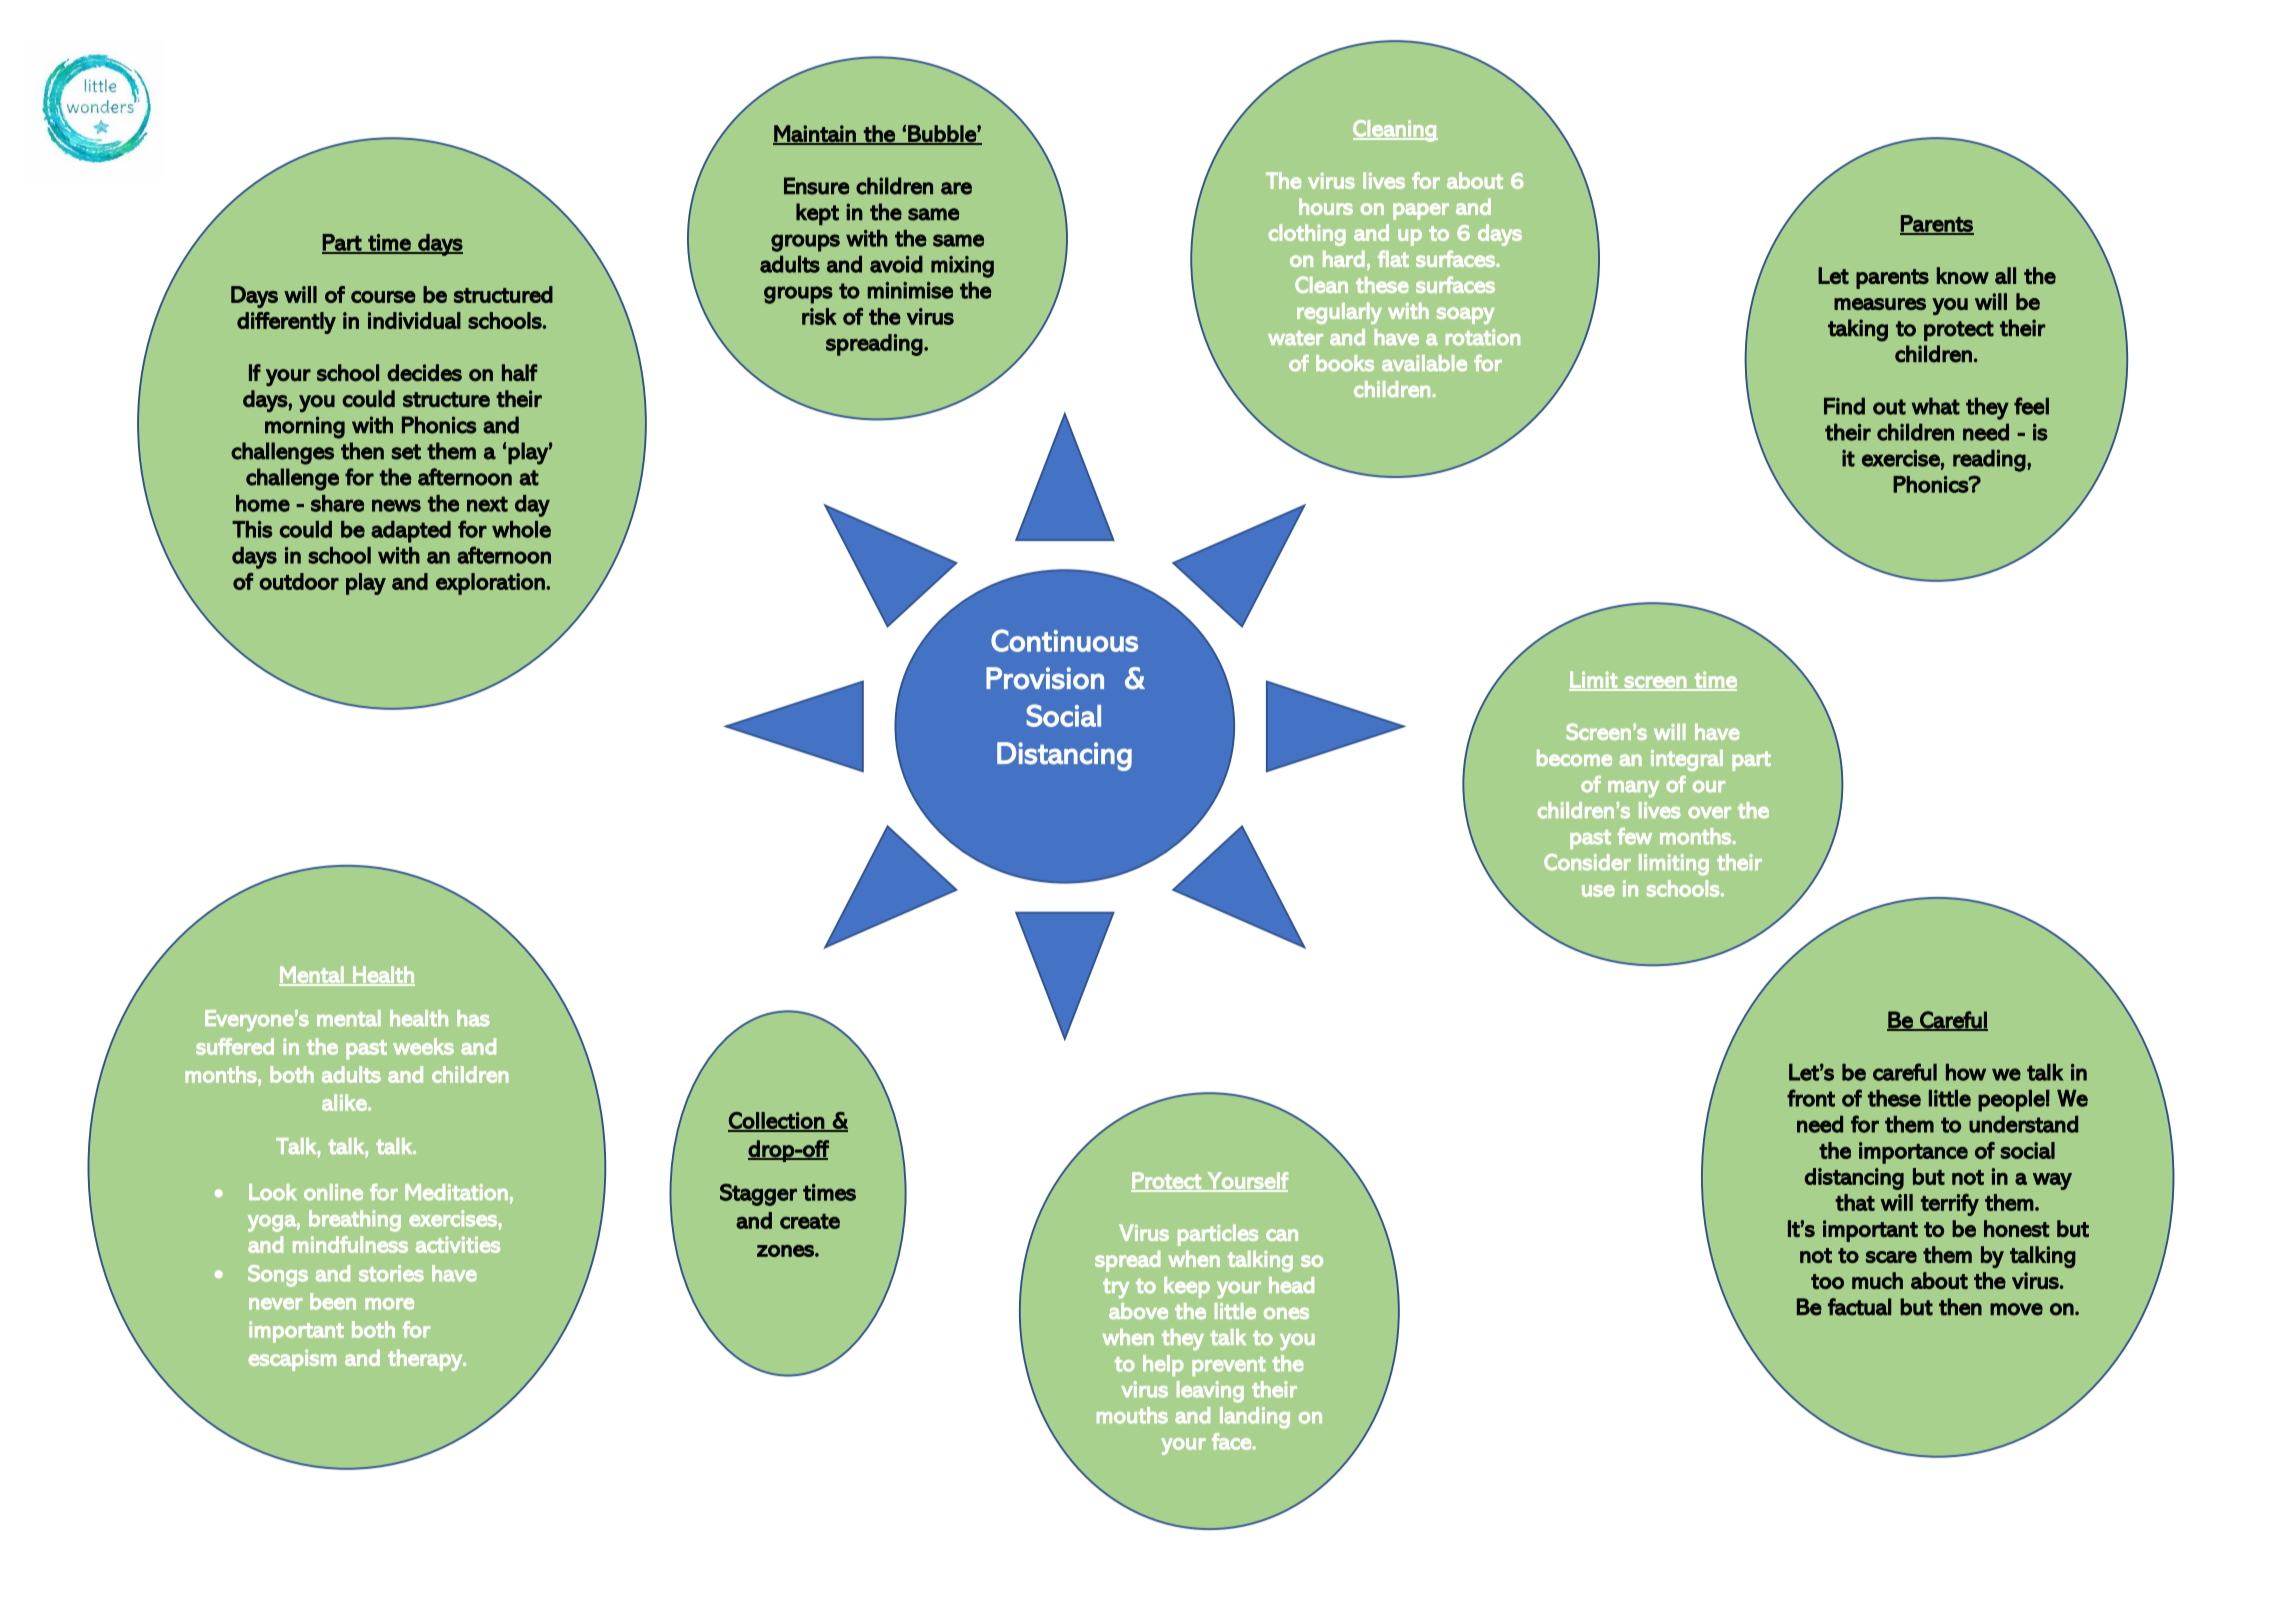 The width and height of the page is (2283, 1614). What do you see at coordinates (1687, 760) in the page?
I see `integral` at bounding box center [1687, 760].
